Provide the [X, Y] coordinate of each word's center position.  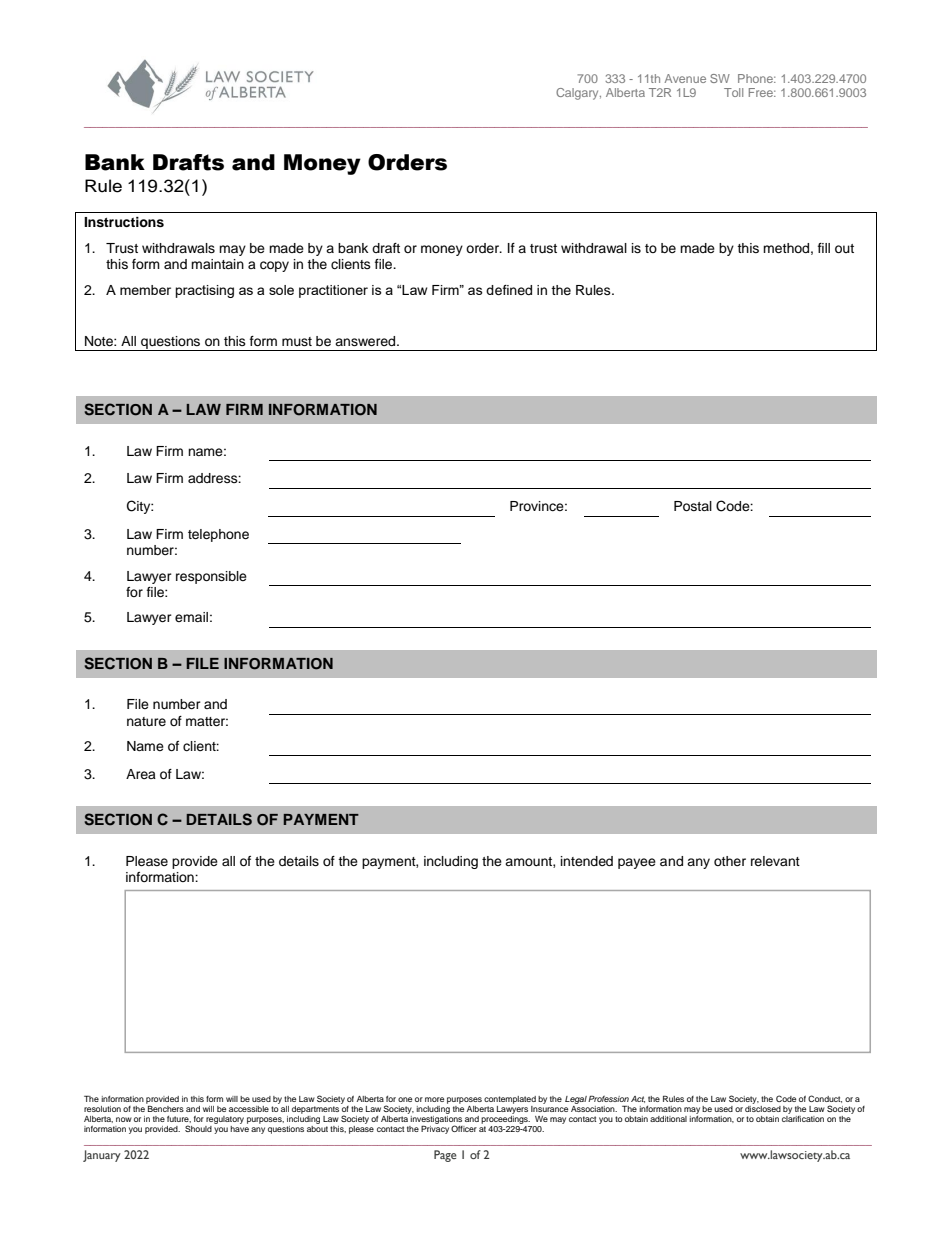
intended [587, 861]
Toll [733, 92]
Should [198, 1128]
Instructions [124, 222]
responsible [211, 577]
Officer [464, 1128]
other [730, 861]
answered [366, 341]
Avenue [685, 78]
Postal [693, 506]
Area [141, 774]
